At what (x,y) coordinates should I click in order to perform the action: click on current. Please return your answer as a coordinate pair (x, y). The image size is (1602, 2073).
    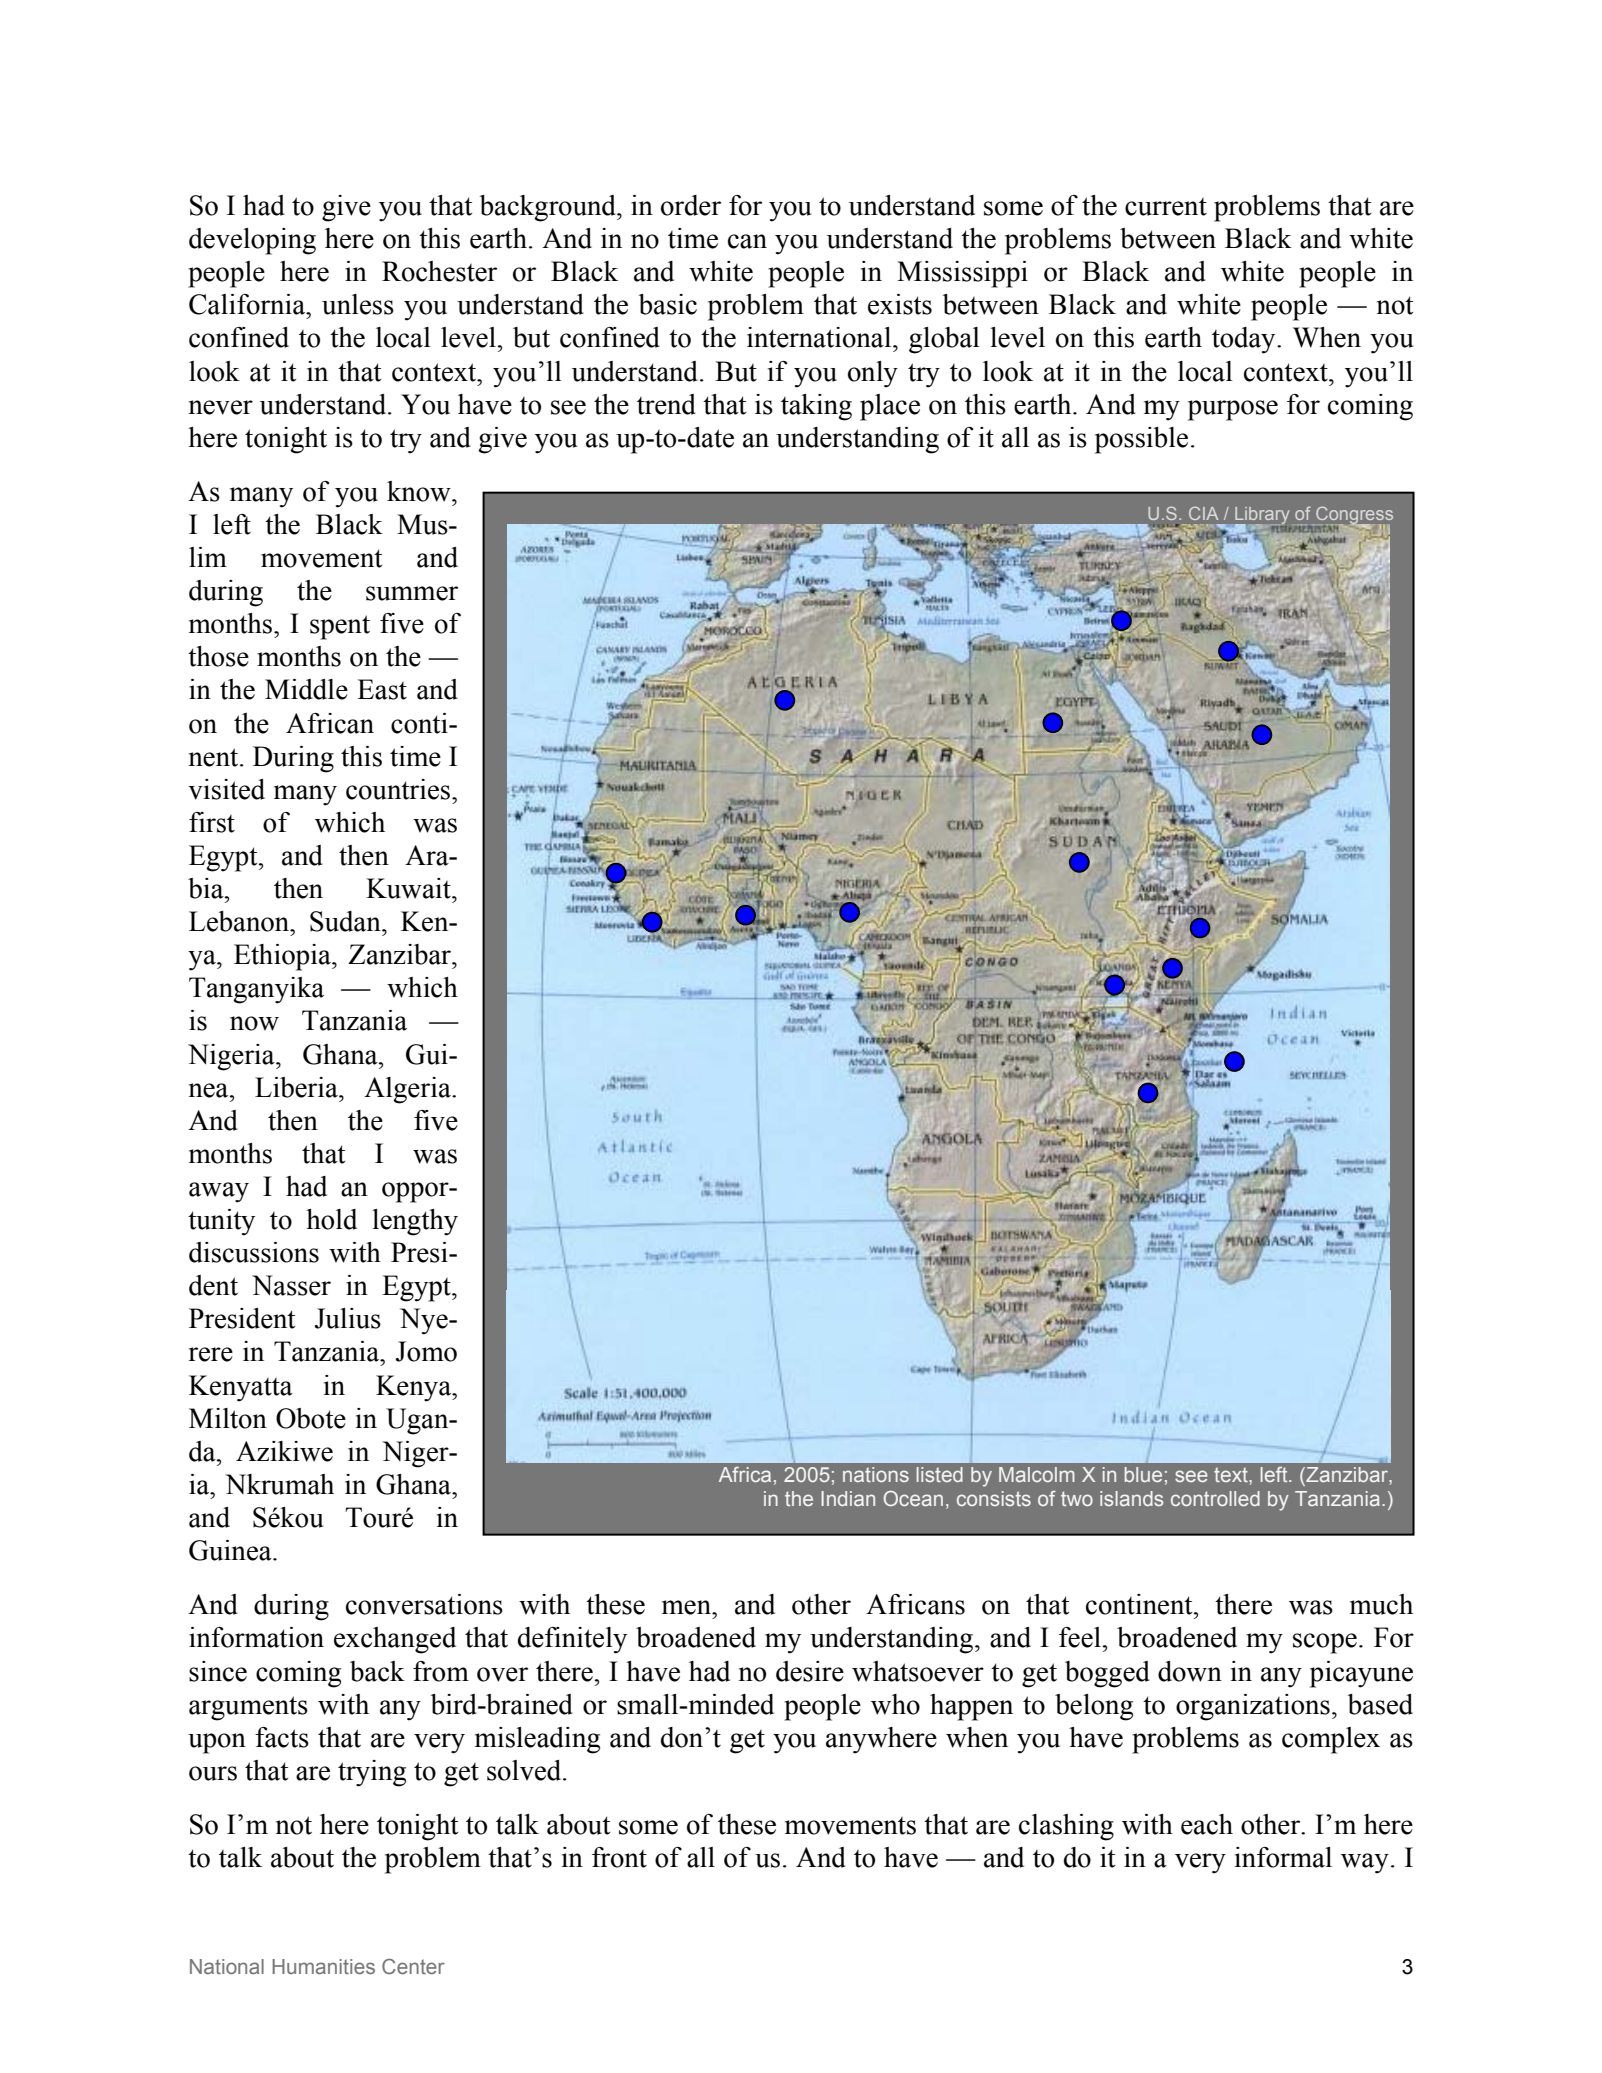
    Looking at the image, I should click on (1166, 207).
